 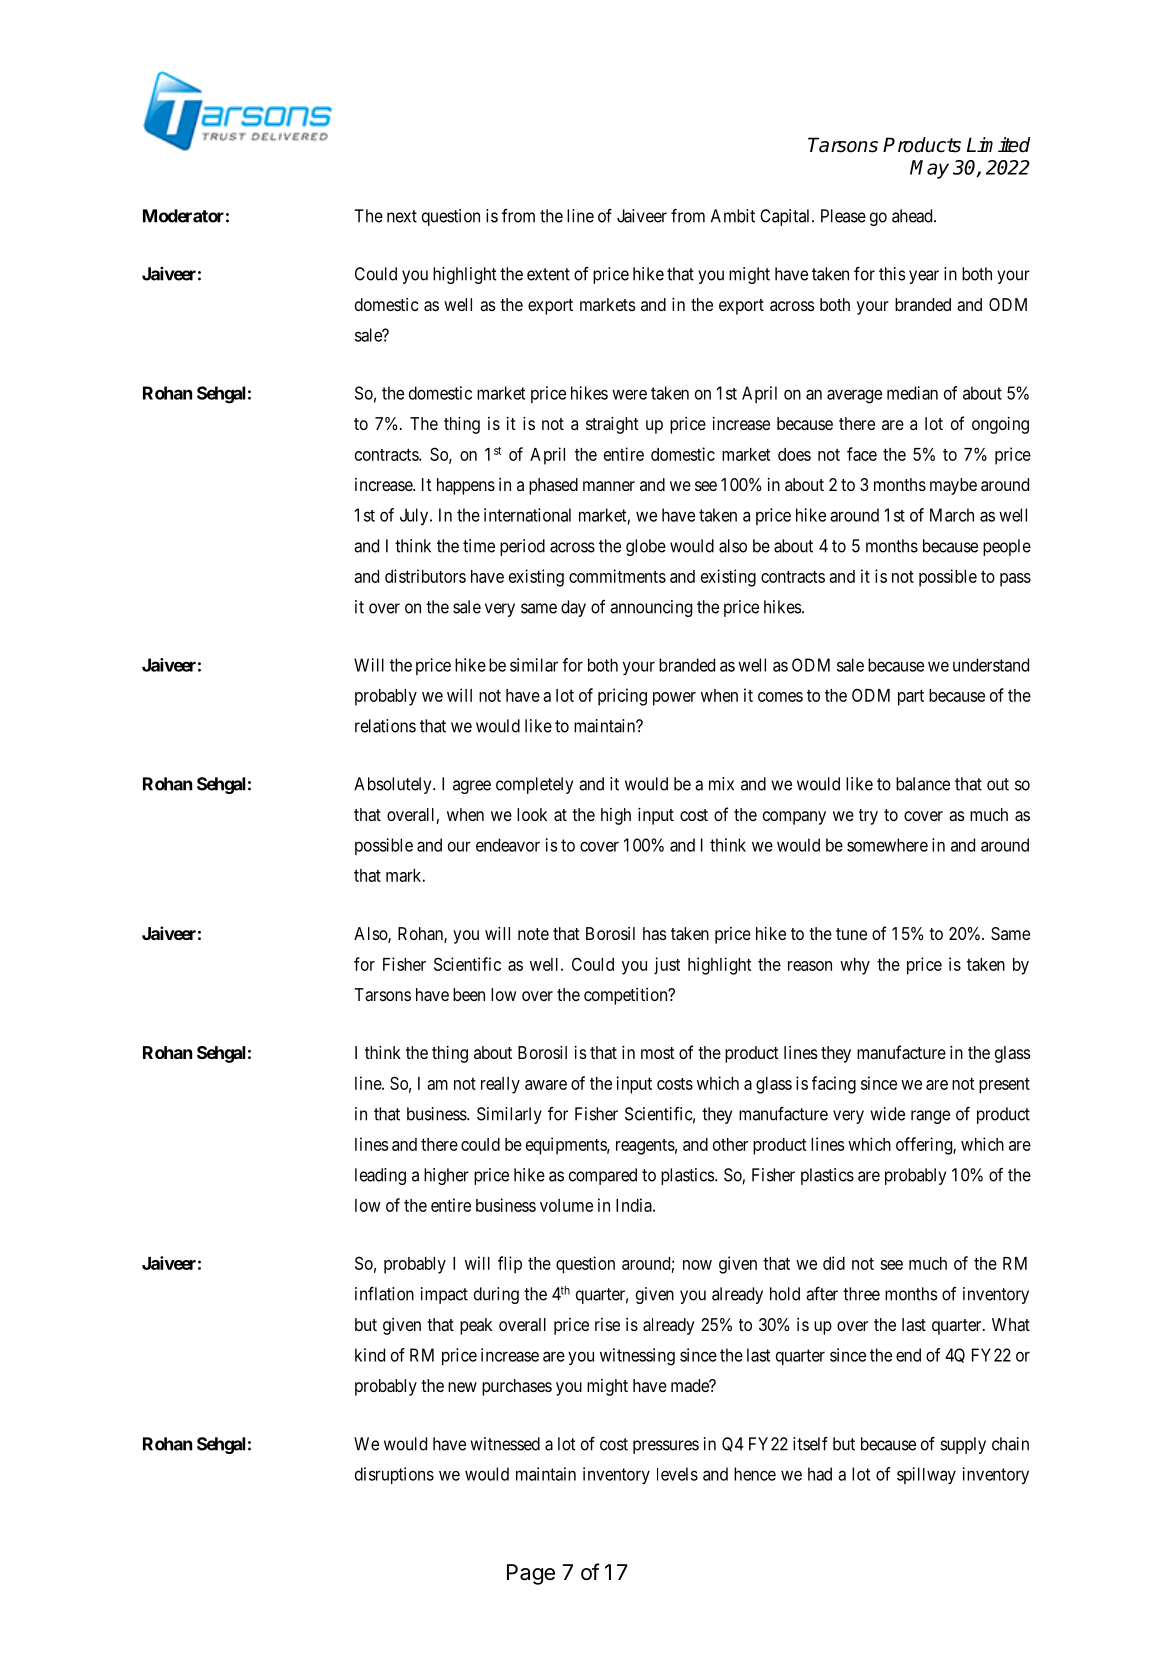 I want to click on spillway, so click(x=926, y=1475).
